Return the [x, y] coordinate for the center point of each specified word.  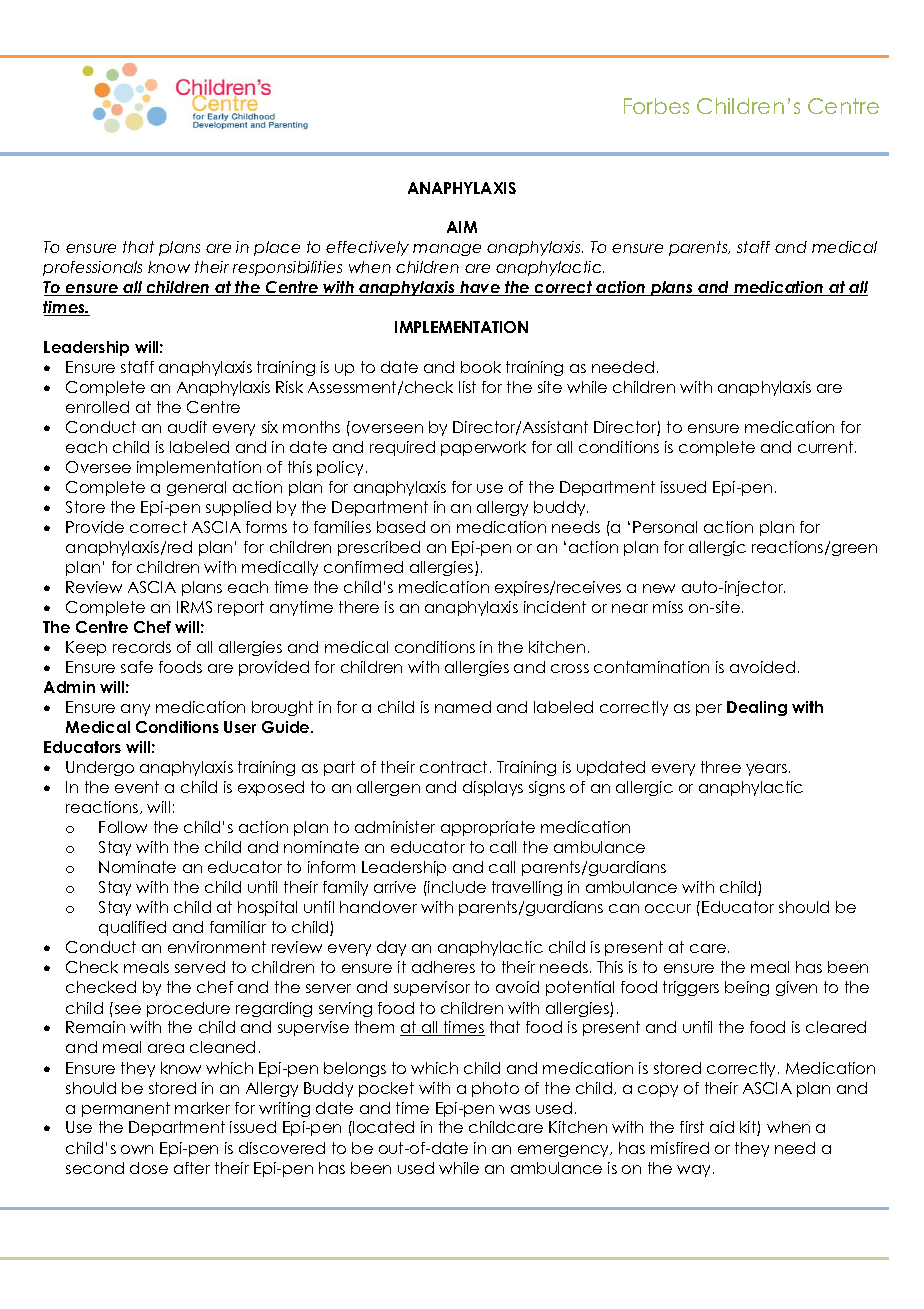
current [827, 447]
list [467, 387]
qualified [132, 928]
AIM [462, 227]
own [137, 1149]
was [514, 1109]
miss [668, 607]
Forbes [656, 106]
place [277, 248]
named [463, 707]
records [142, 647]
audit [187, 427]
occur [668, 908]
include [456, 887]
